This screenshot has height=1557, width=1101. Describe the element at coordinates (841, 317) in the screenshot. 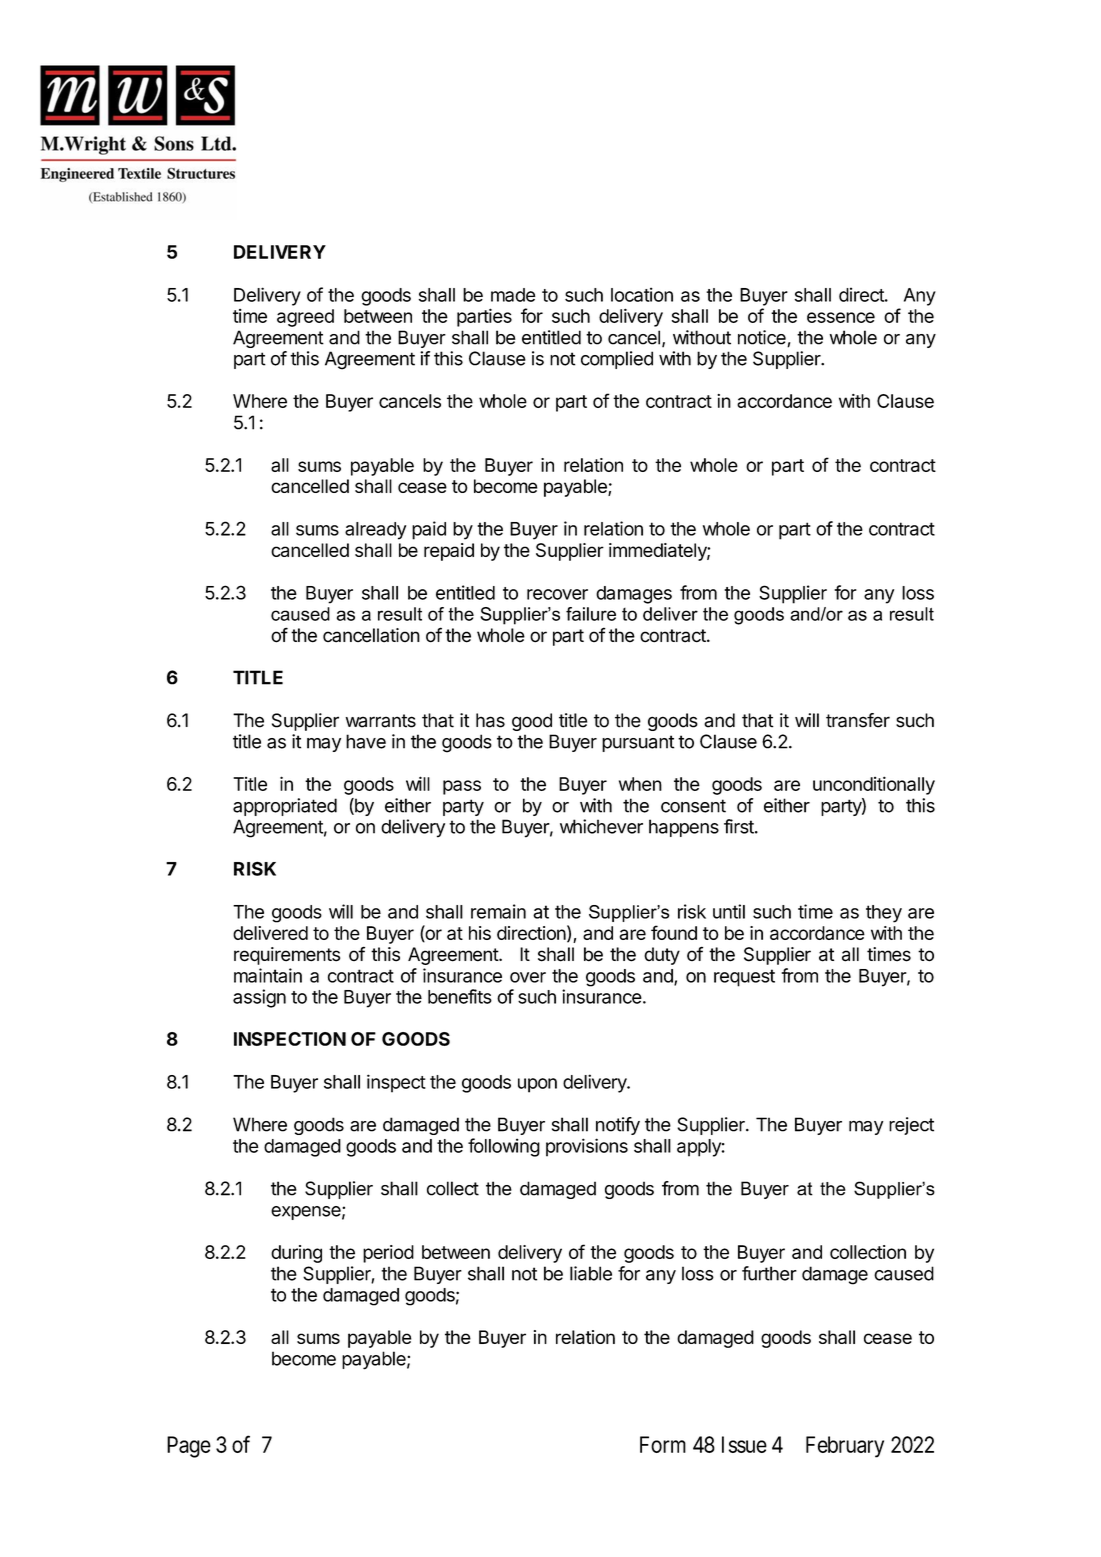

I see `essence` at that location.
